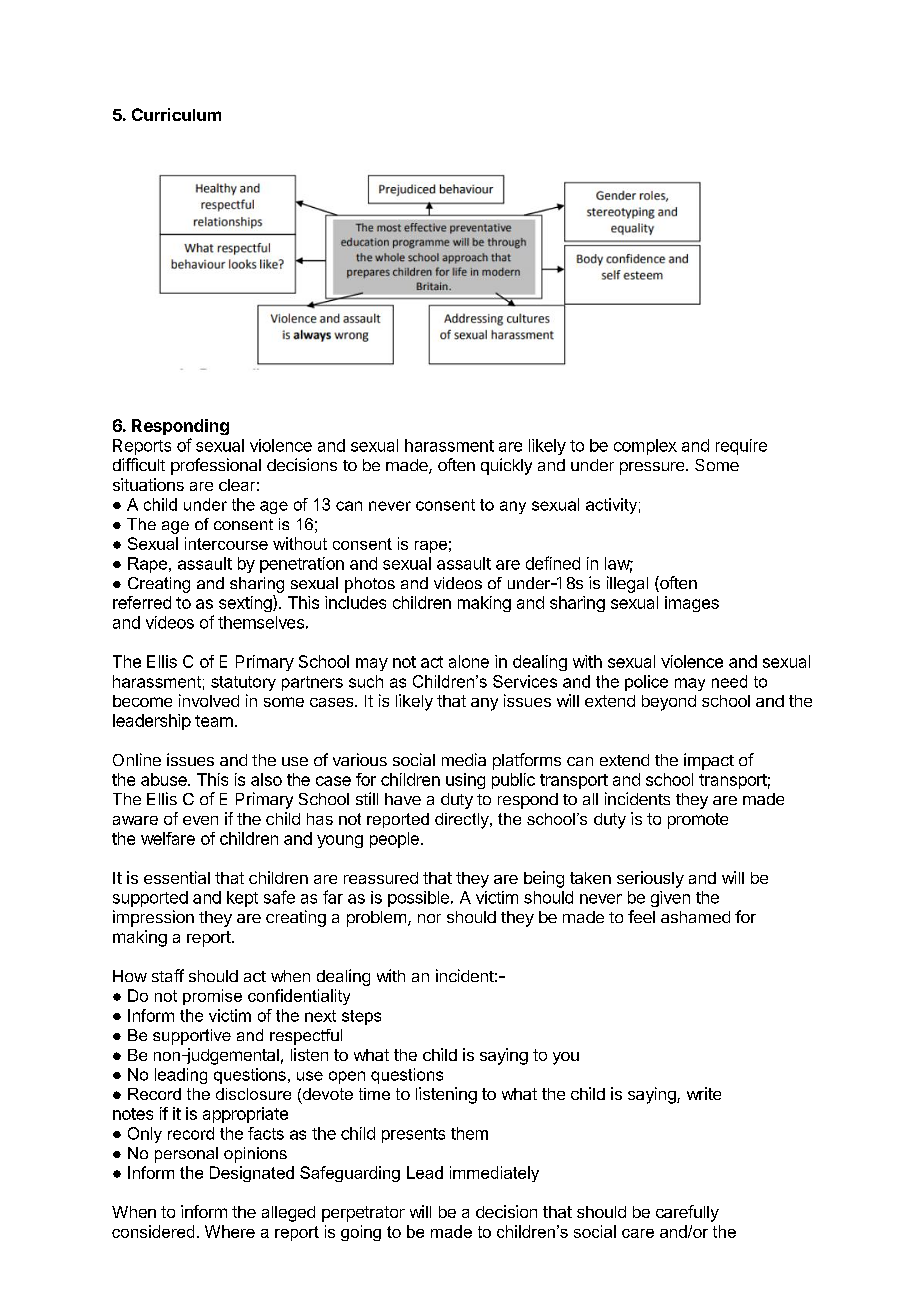 The height and width of the document is (1308, 924). I want to click on photos, so click(370, 585).
